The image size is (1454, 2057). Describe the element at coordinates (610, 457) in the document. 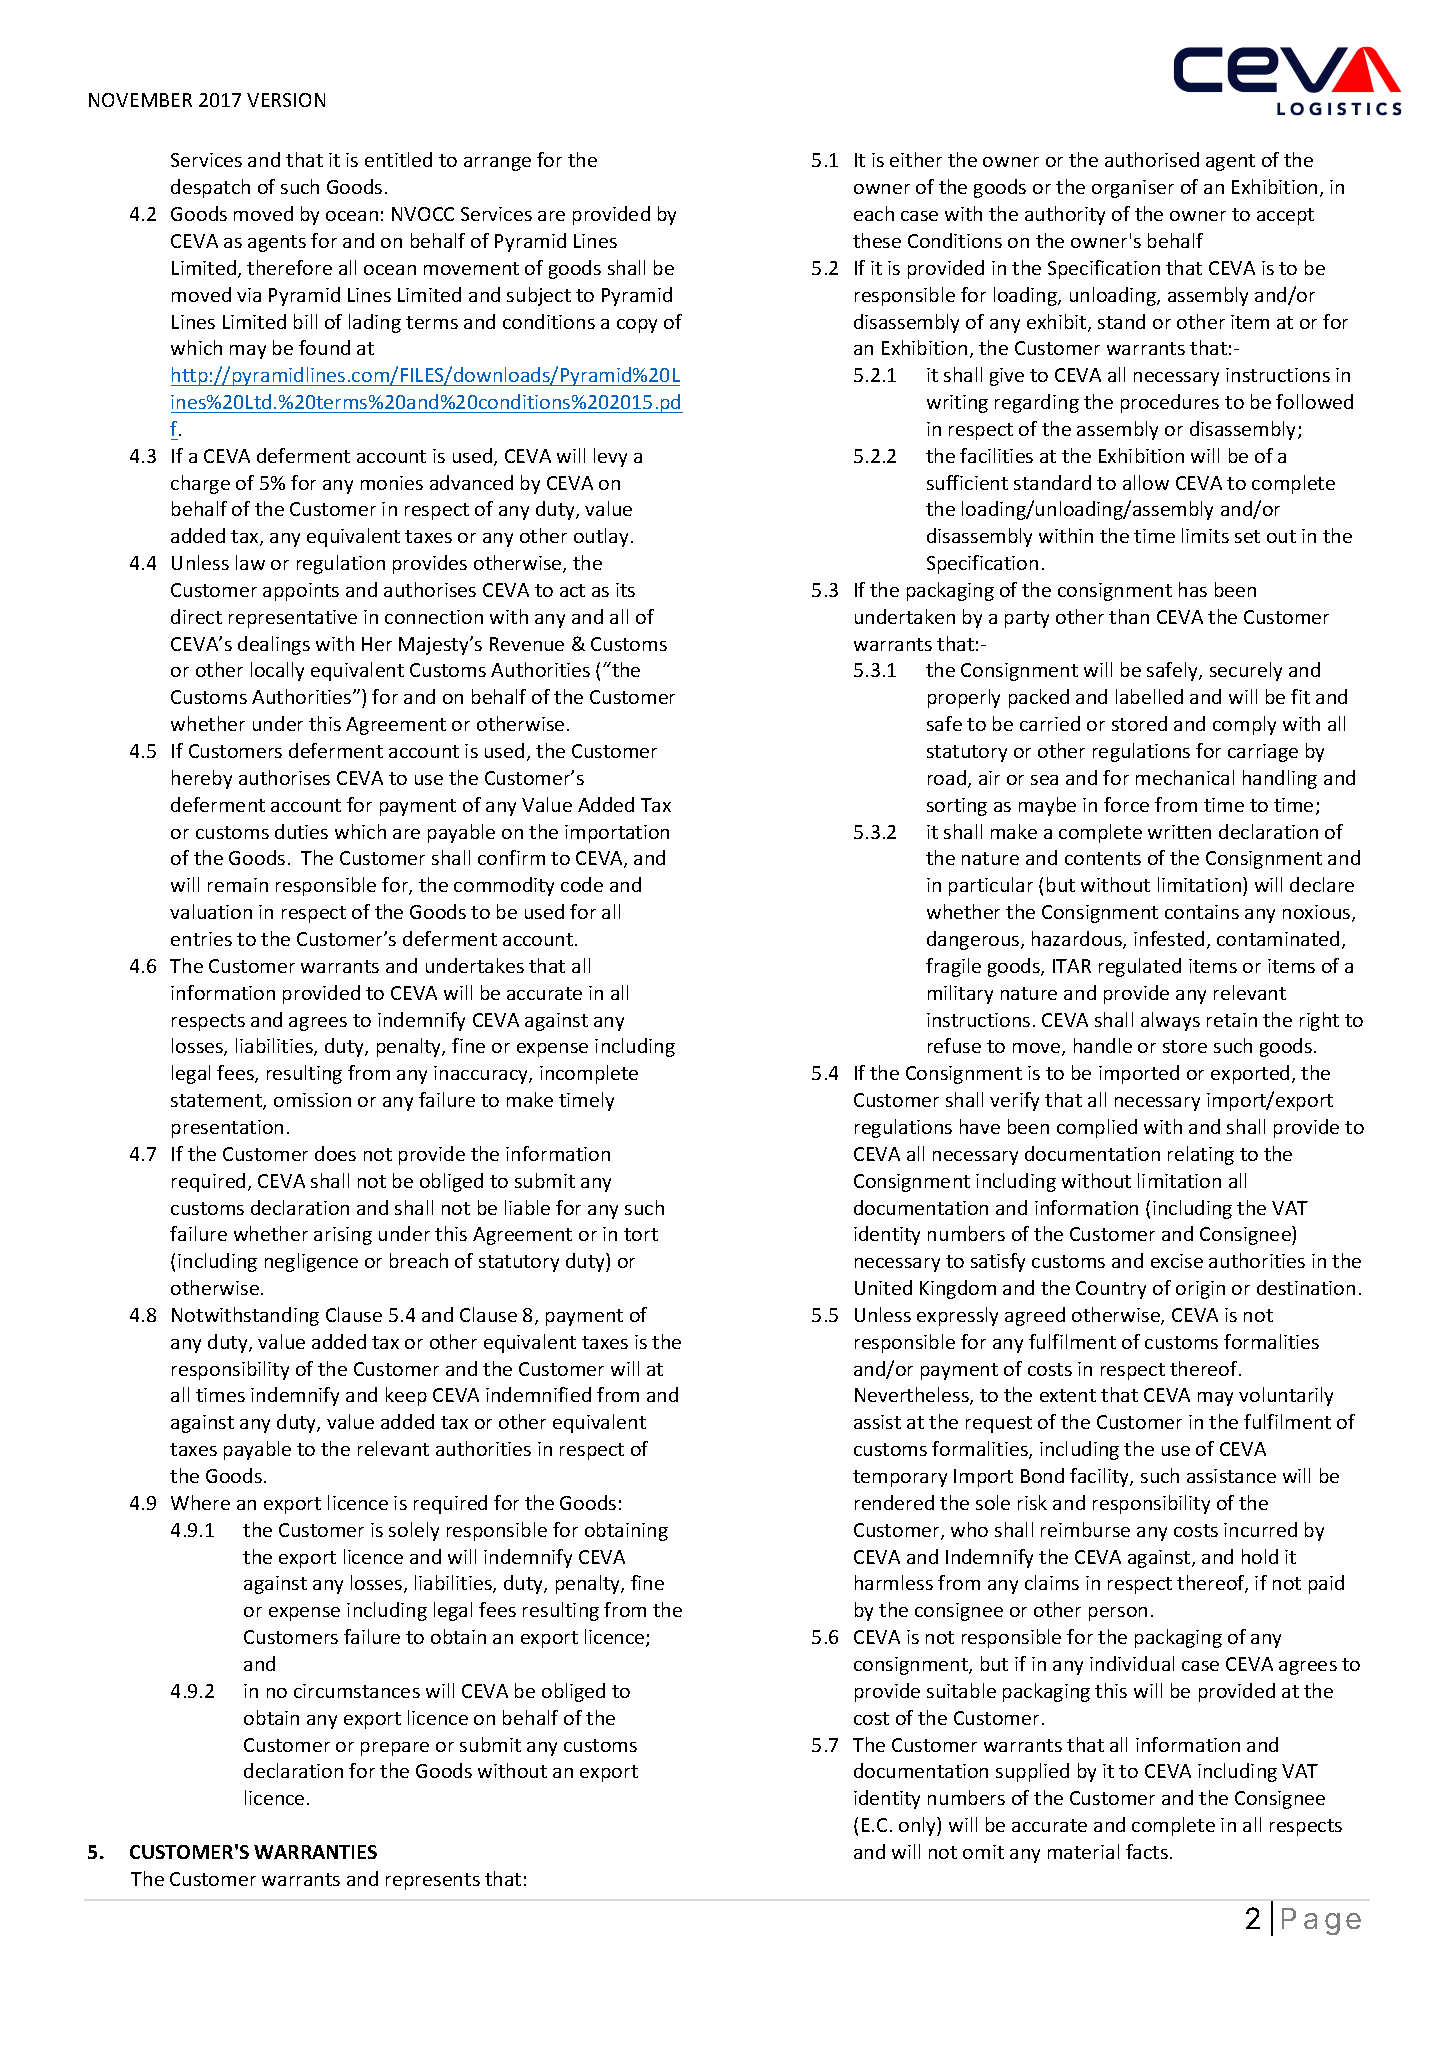

I see `levy` at that location.
